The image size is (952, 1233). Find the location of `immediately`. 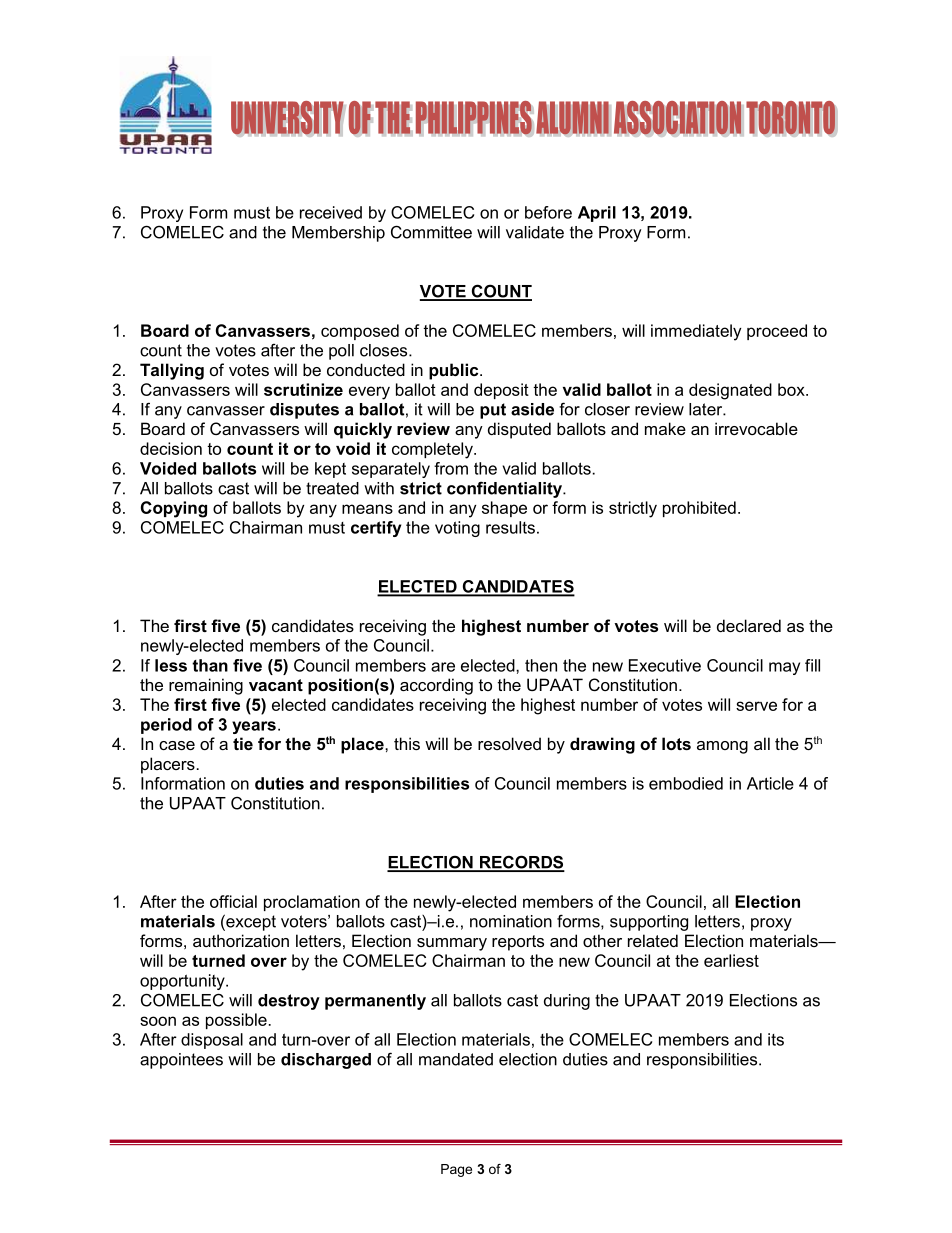

immediately is located at coordinates (696, 332).
